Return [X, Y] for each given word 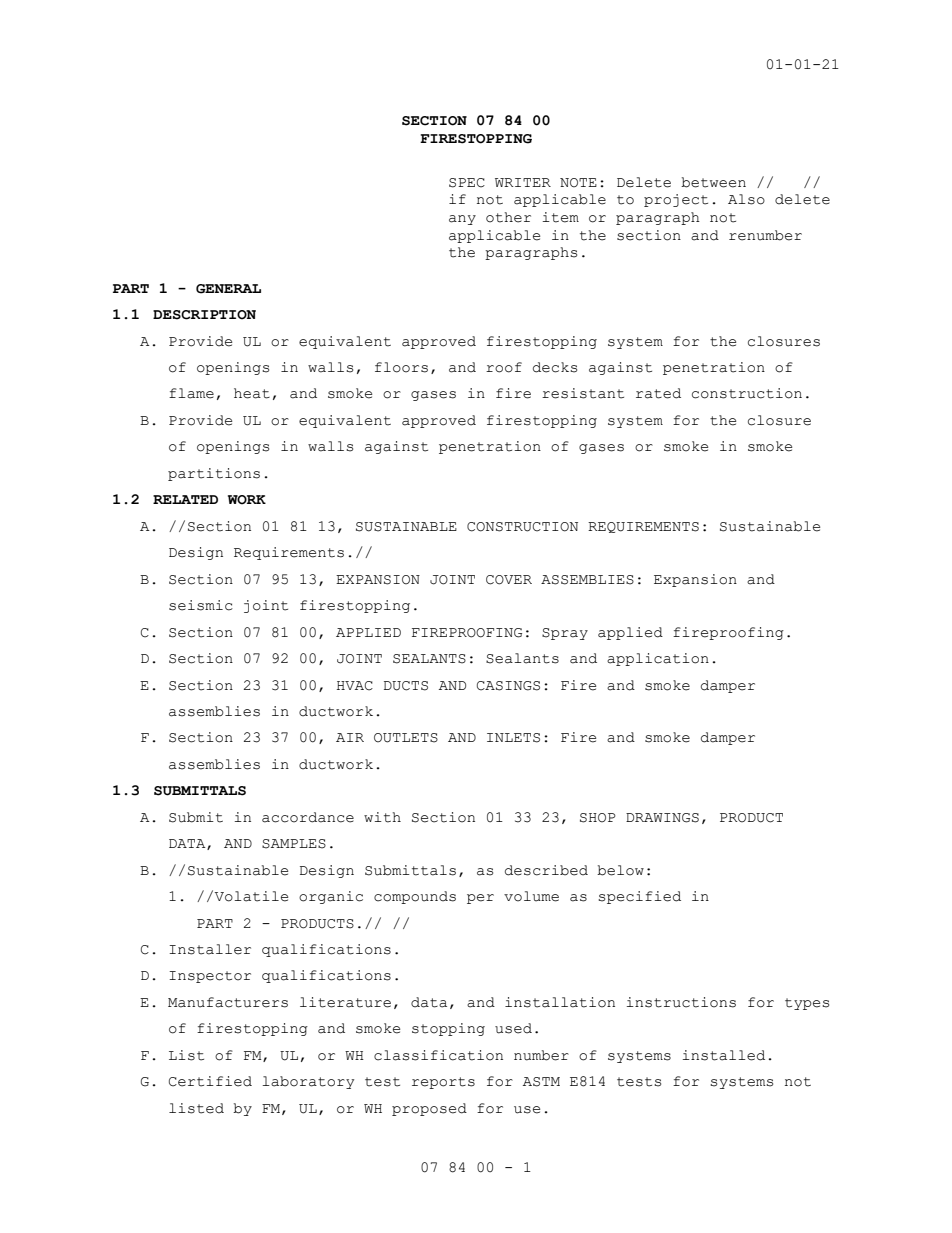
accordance [308, 817]
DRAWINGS [662, 818]
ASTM [541, 1082]
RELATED [185, 499]
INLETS [513, 738]
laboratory [308, 1082]
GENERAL [228, 289]
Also [746, 199]
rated [658, 393]
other [508, 217]
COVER [509, 580]
